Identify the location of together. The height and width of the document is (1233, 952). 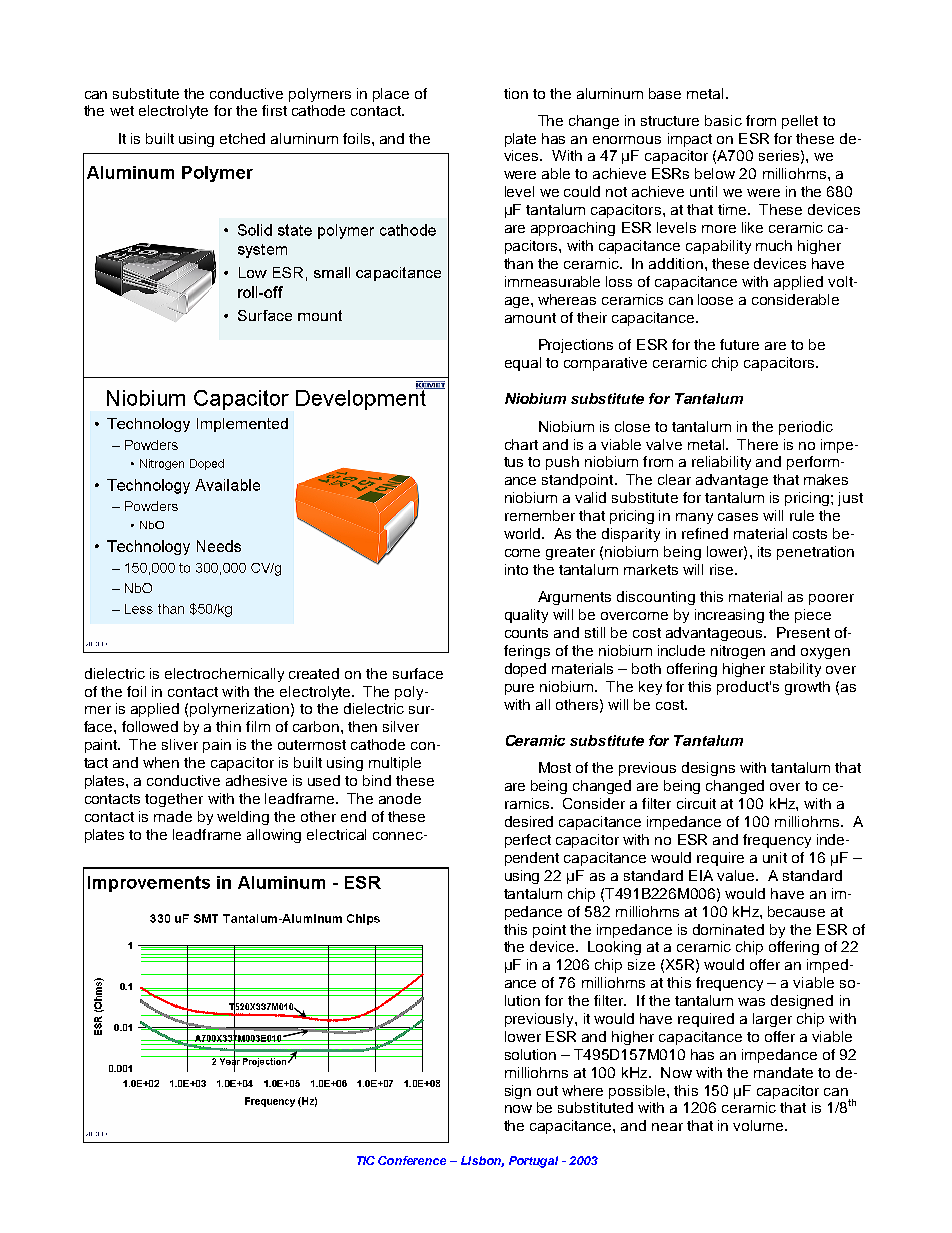
(174, 800).
